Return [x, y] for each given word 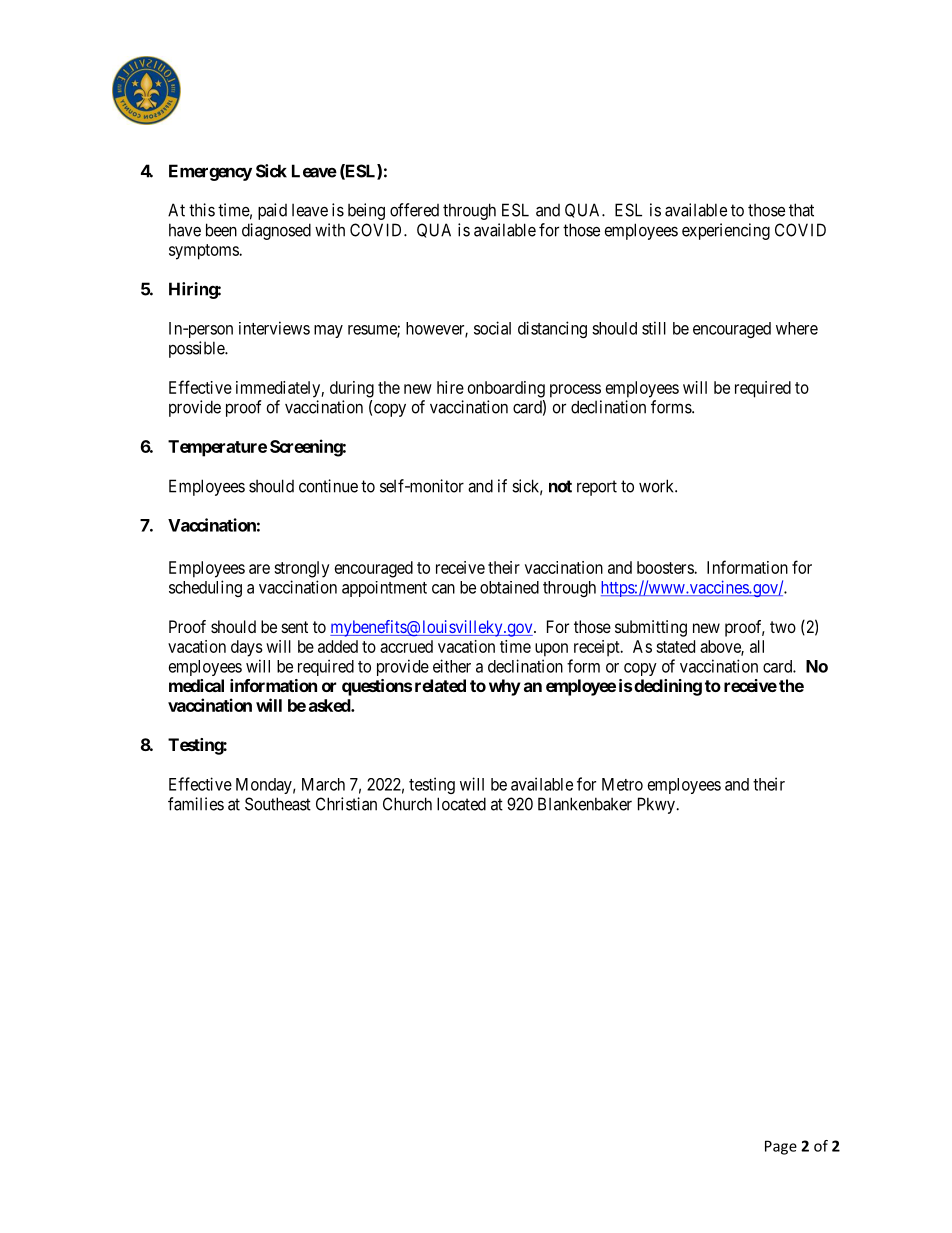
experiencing [726, 231]
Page [781, 1147]
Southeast [278, 804]
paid [272, 211]
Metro [622, 784]
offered [414, 210]
